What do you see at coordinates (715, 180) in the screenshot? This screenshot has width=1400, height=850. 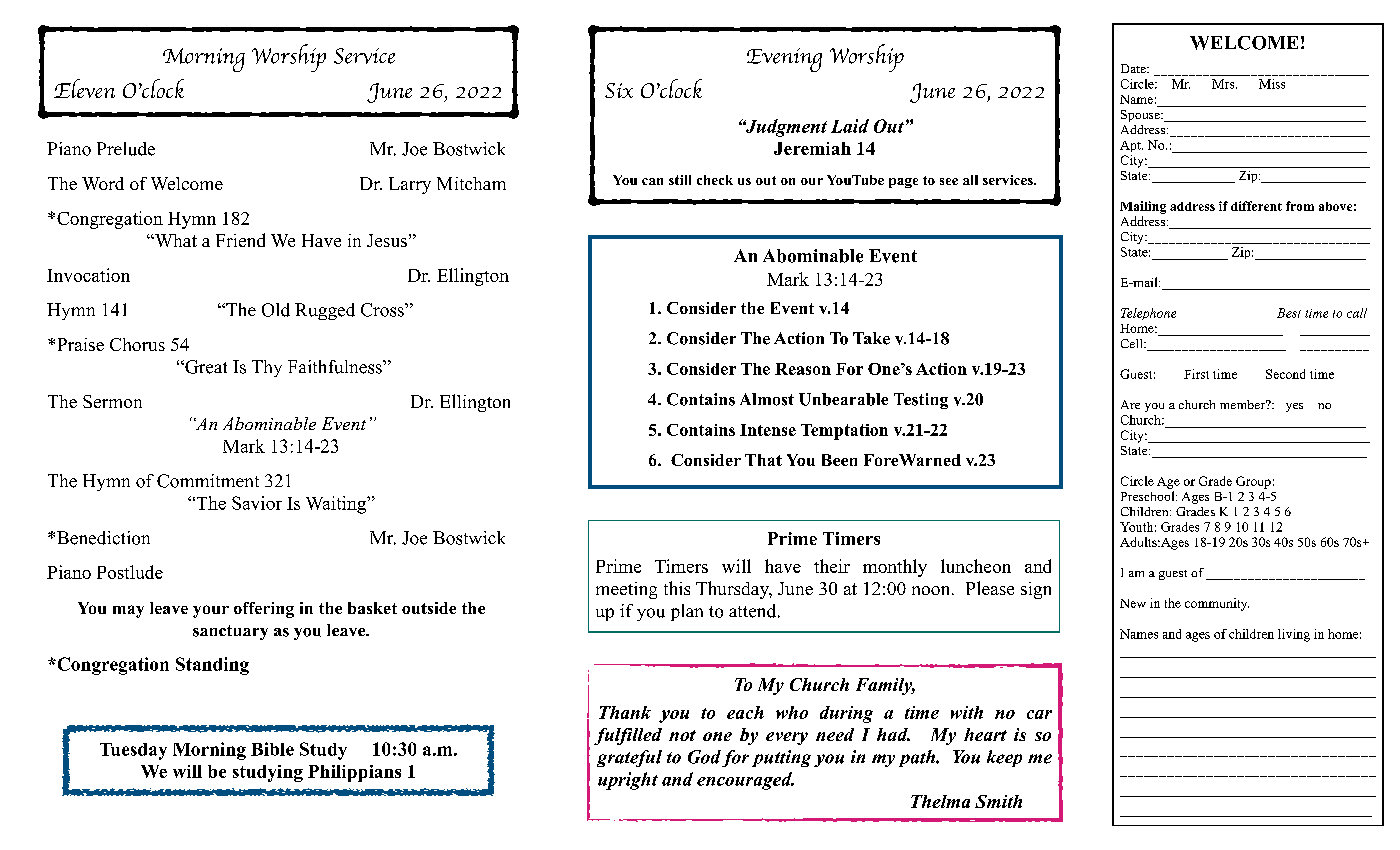 I see `check` at bounding box center [715, 180].
